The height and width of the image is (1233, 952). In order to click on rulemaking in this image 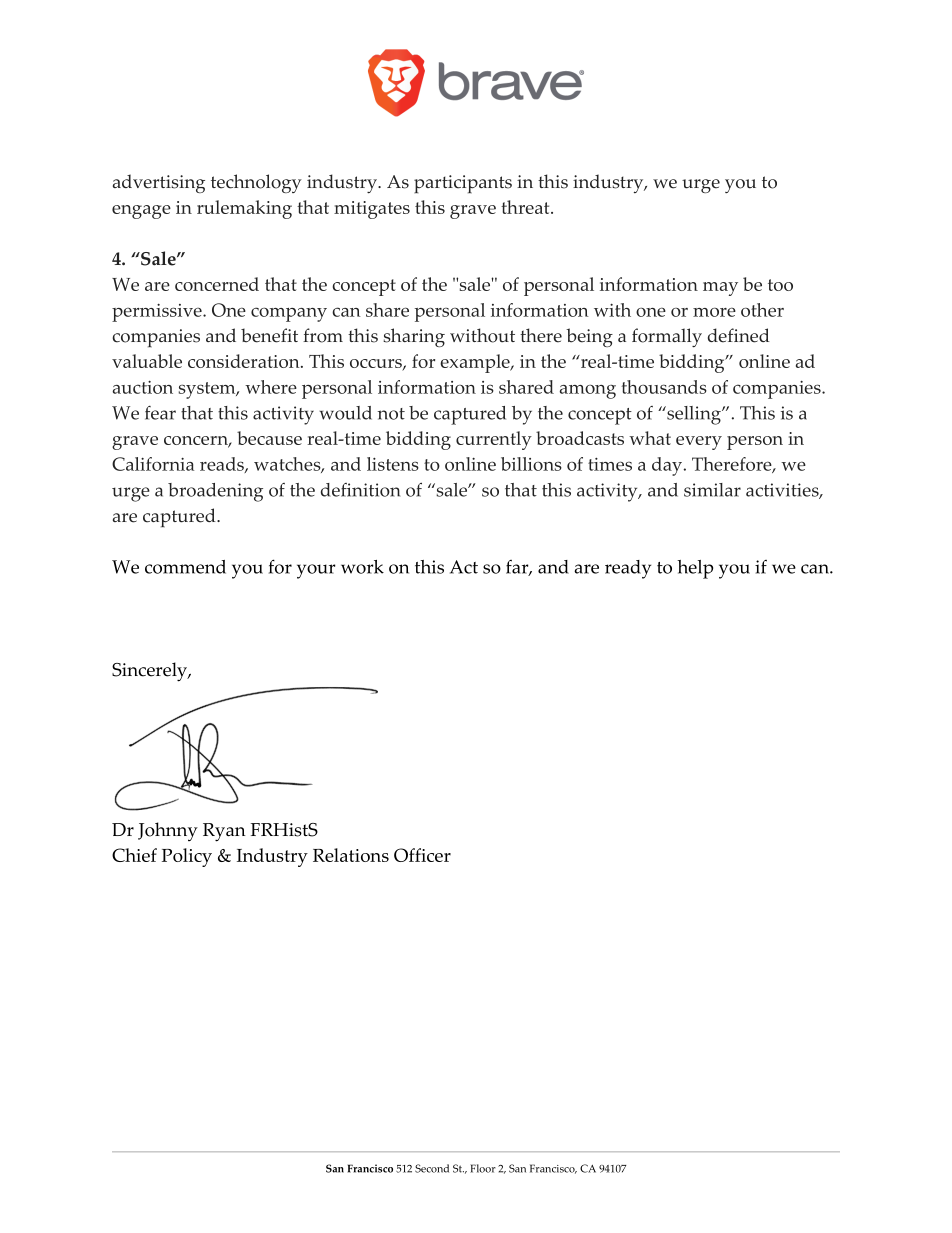, I will do `click(244, 209)`.
